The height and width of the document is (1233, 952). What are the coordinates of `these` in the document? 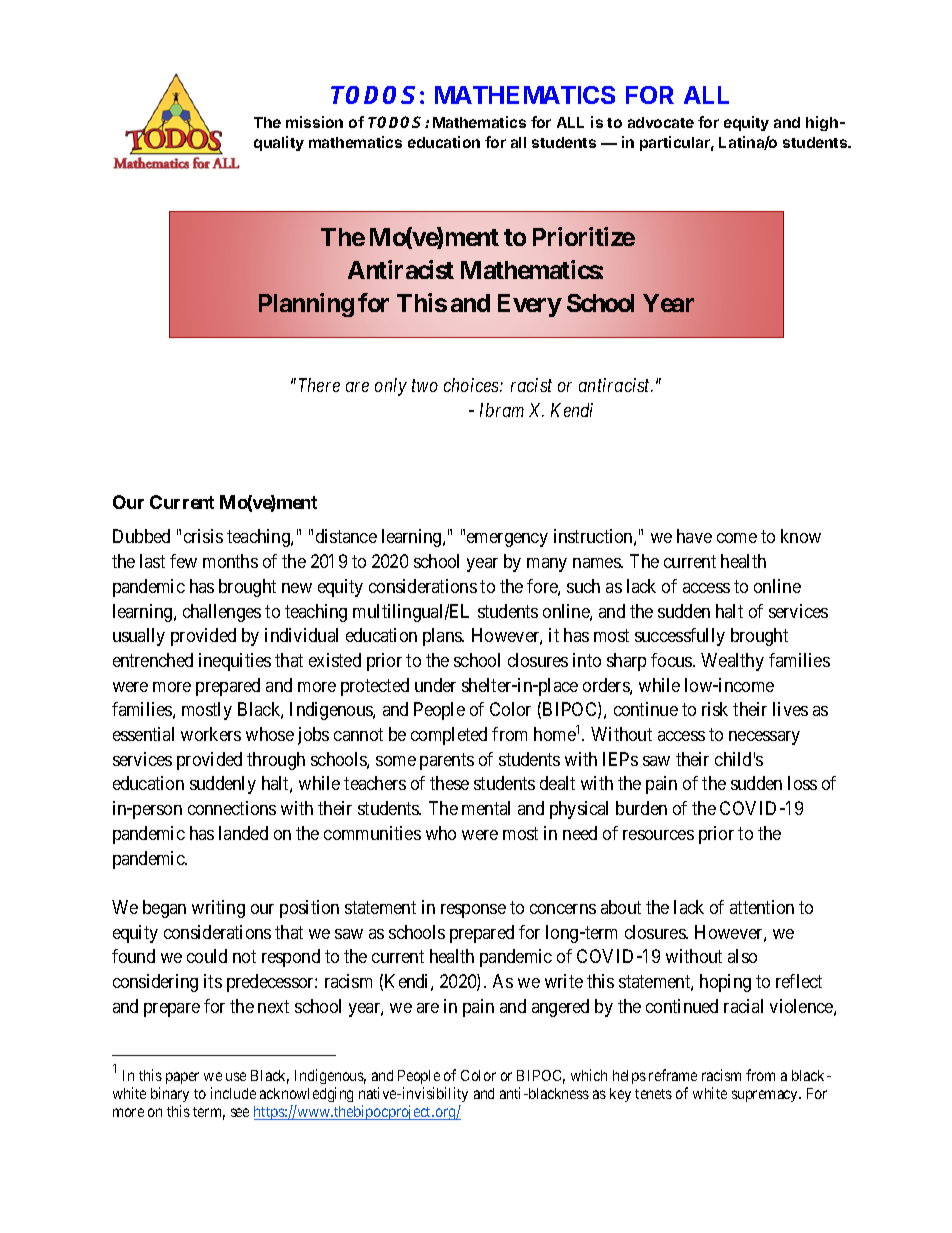 It's located at (449, 783).
